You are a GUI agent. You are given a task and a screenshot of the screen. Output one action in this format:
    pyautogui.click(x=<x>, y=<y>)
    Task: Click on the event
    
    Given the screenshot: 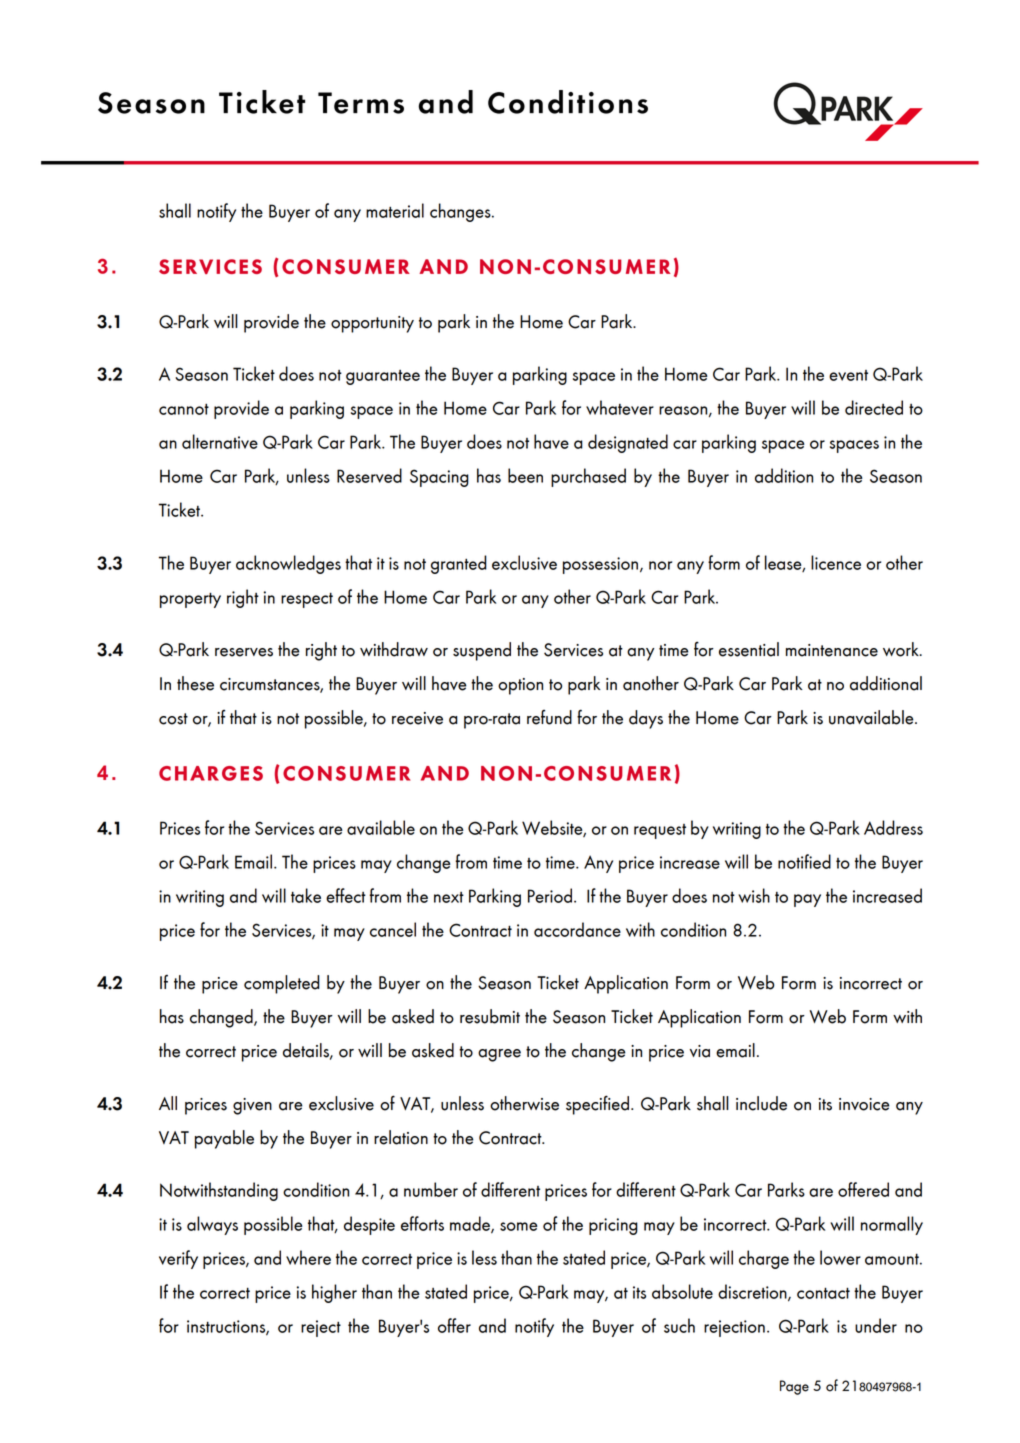 What is the action you would take?
    pyautogui.click(x=848, y=375)
